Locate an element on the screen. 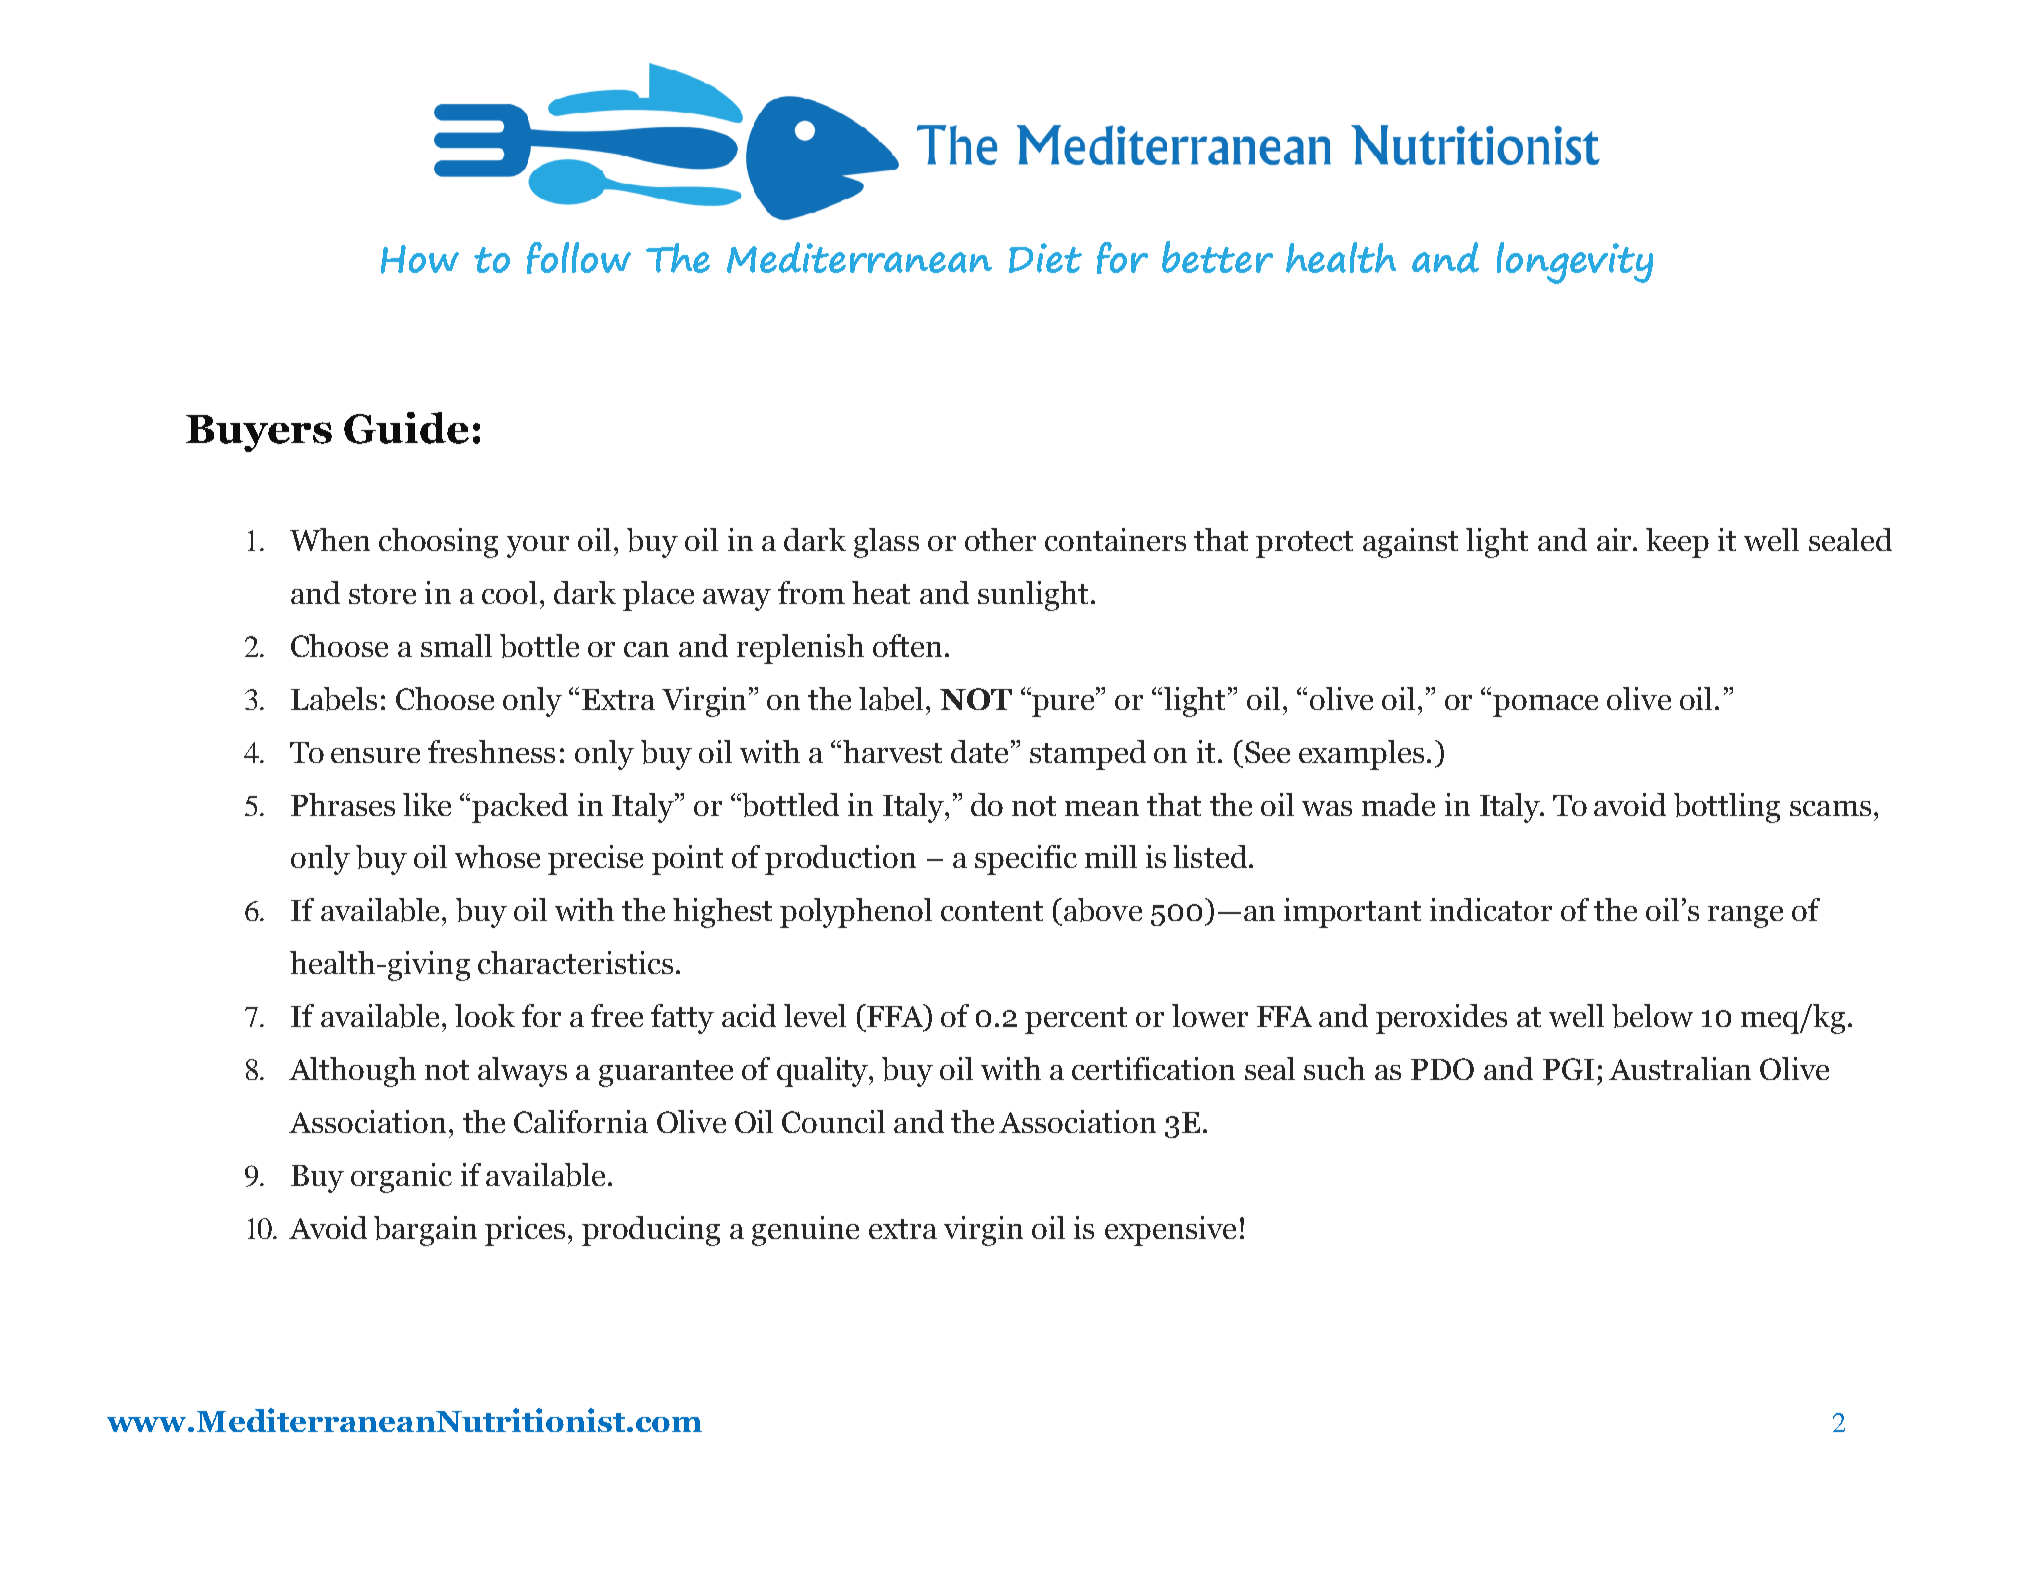 This screenshot has width=2034, height=1572. choosing is located at coordinates (438, 543).
